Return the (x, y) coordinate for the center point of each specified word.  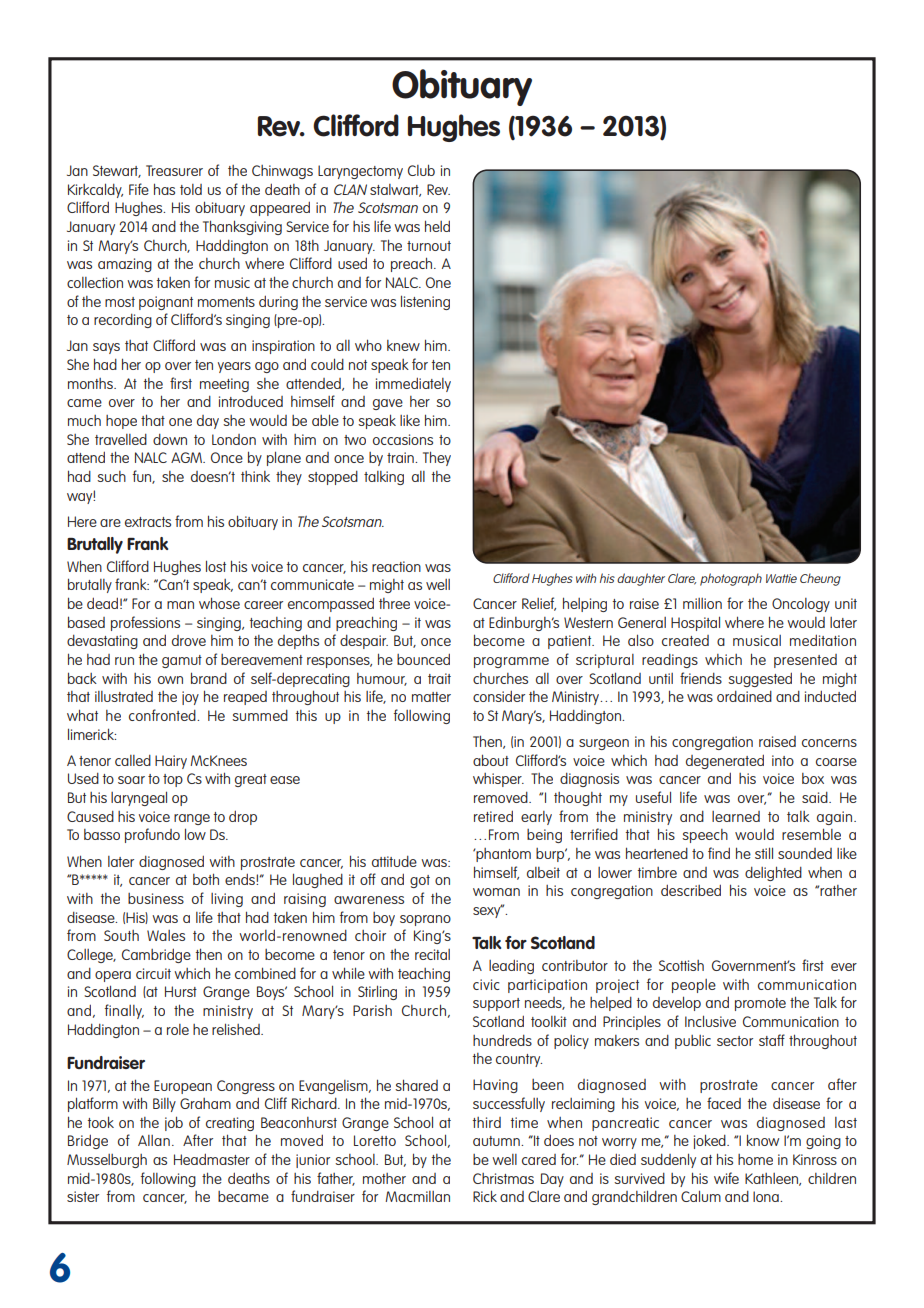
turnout (429, 246)
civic (486, 984)
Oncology (801, 605)
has (164, 189)
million (702, 603)
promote (760, 1004)
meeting (224, 385)
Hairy (171, 762)
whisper (498, 780)
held (437, 226)
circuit (153, 973)
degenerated (725, 761)
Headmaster (212, 1159)
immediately (413, 384)
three (394, 603)
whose (219, 603)
